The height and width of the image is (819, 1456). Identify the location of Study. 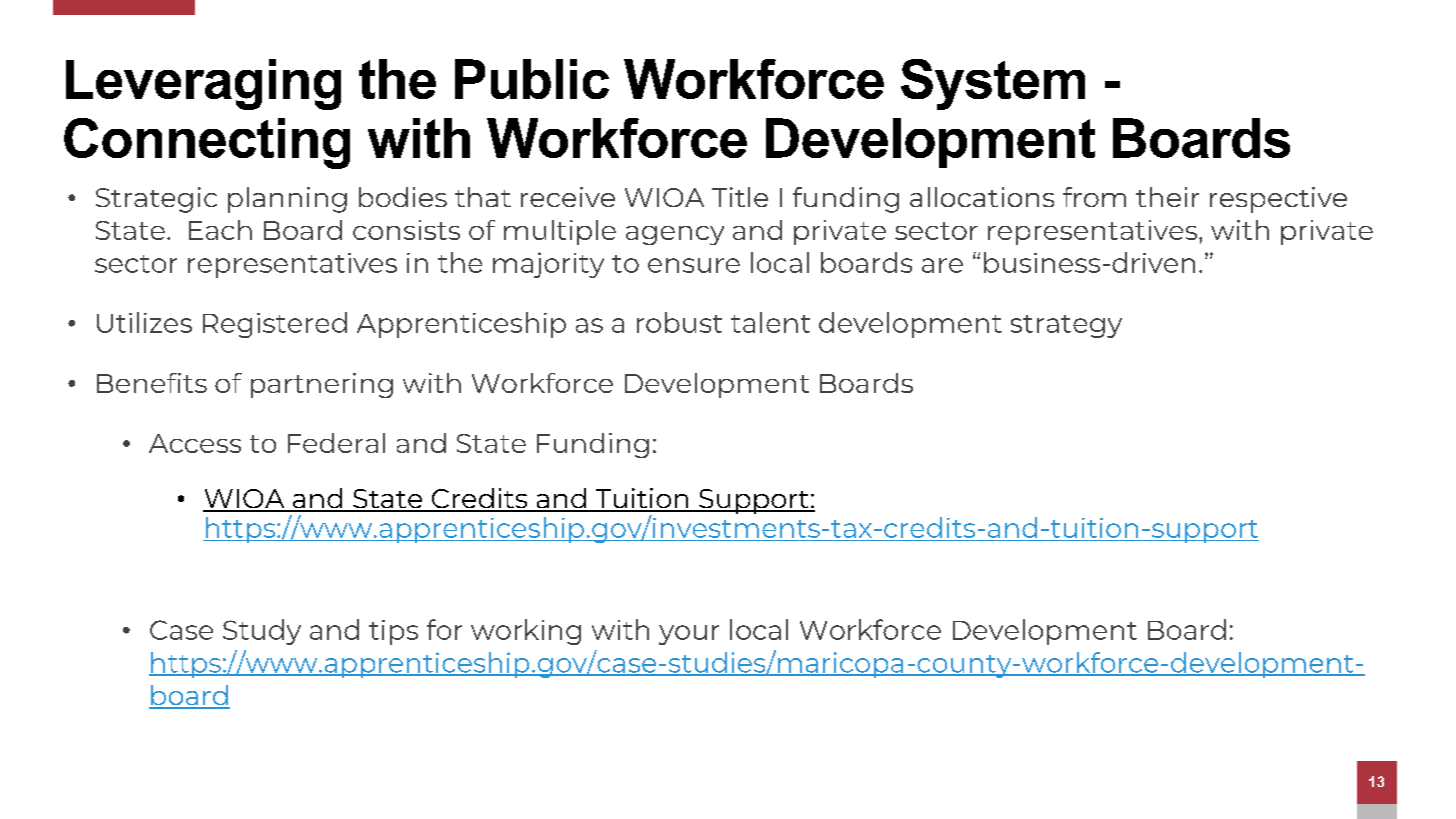
(262, 632).
